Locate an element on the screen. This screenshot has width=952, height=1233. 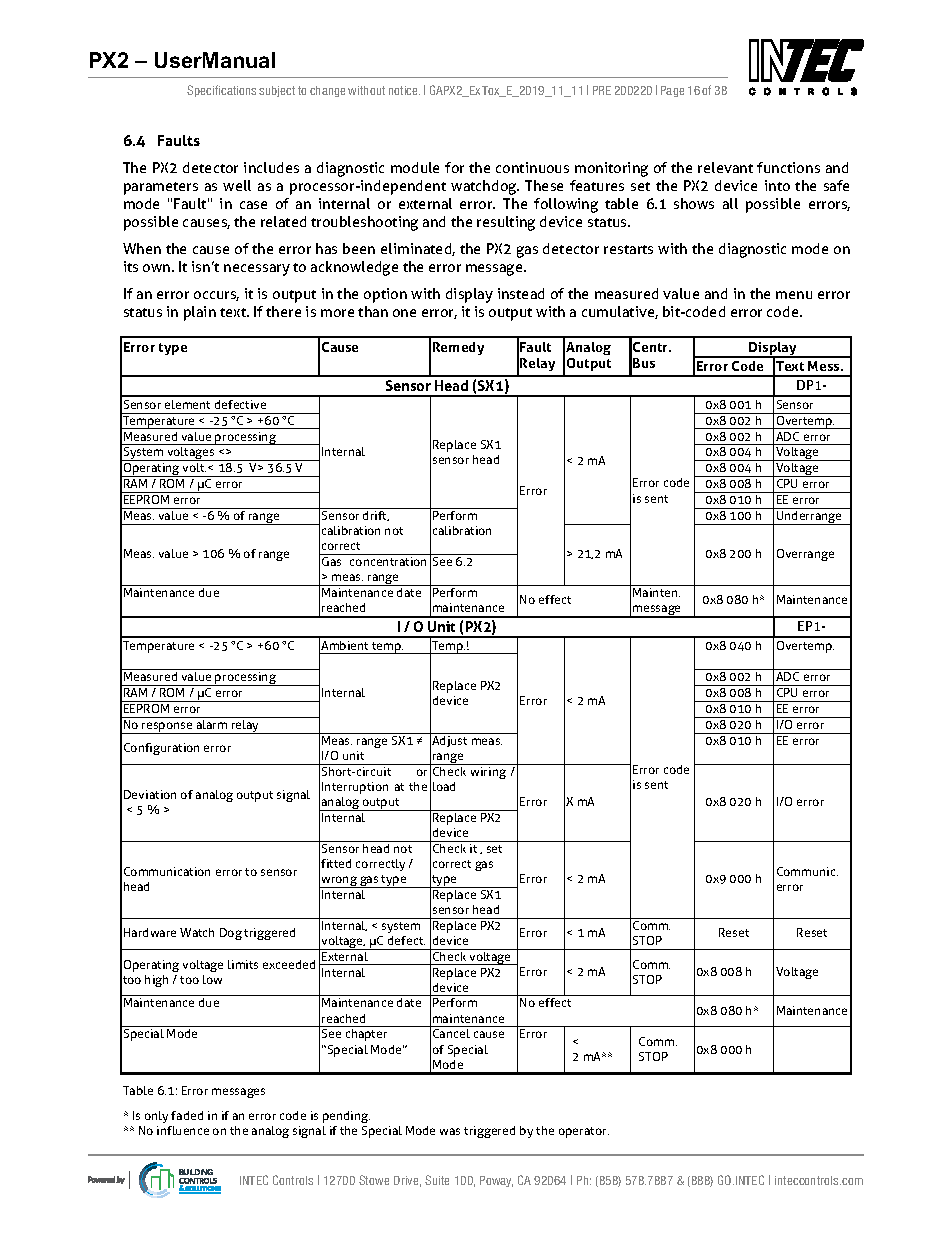
response is located at coordinates (167, 728).
